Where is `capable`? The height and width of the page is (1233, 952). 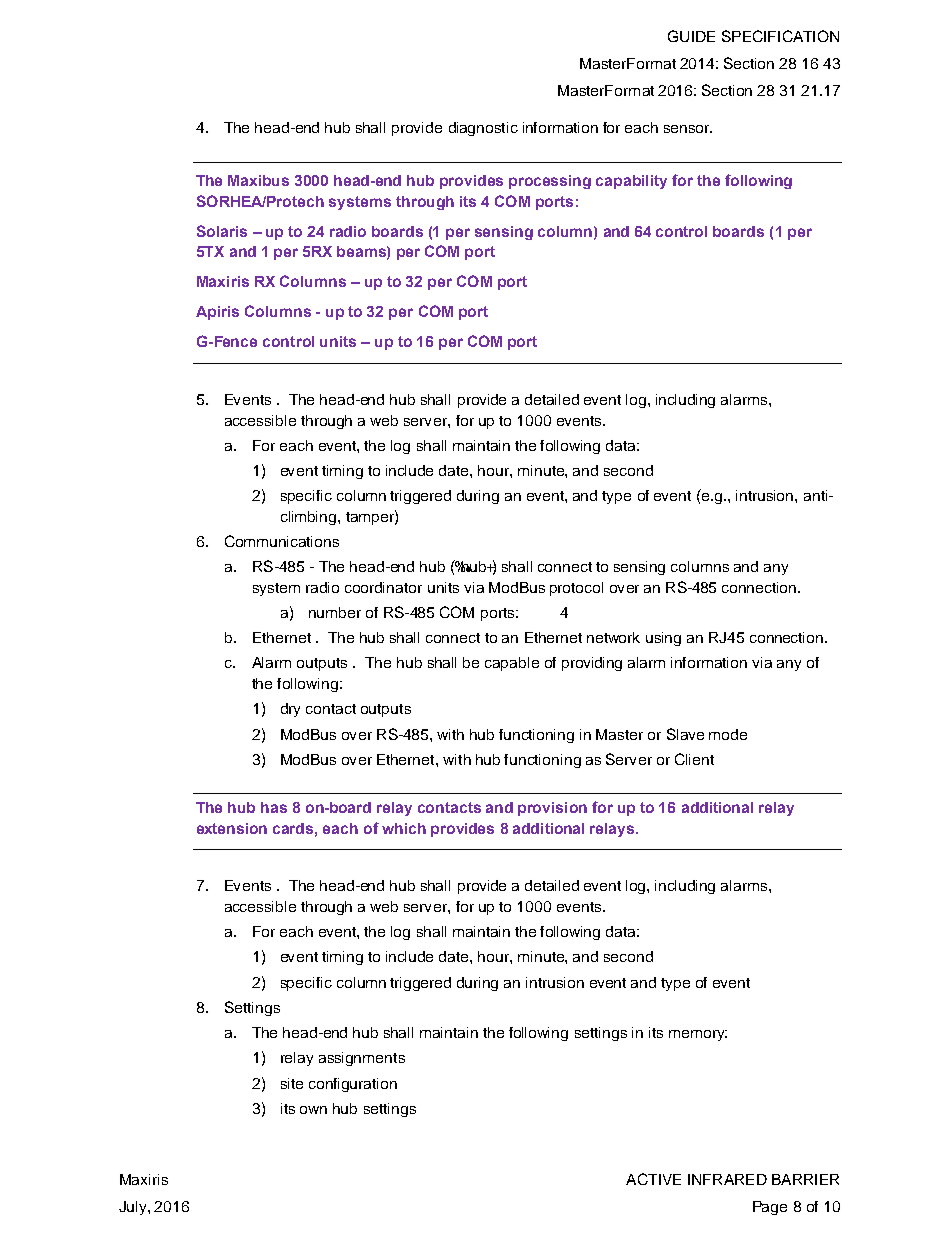
capable is located at coordinates (512, 664).
